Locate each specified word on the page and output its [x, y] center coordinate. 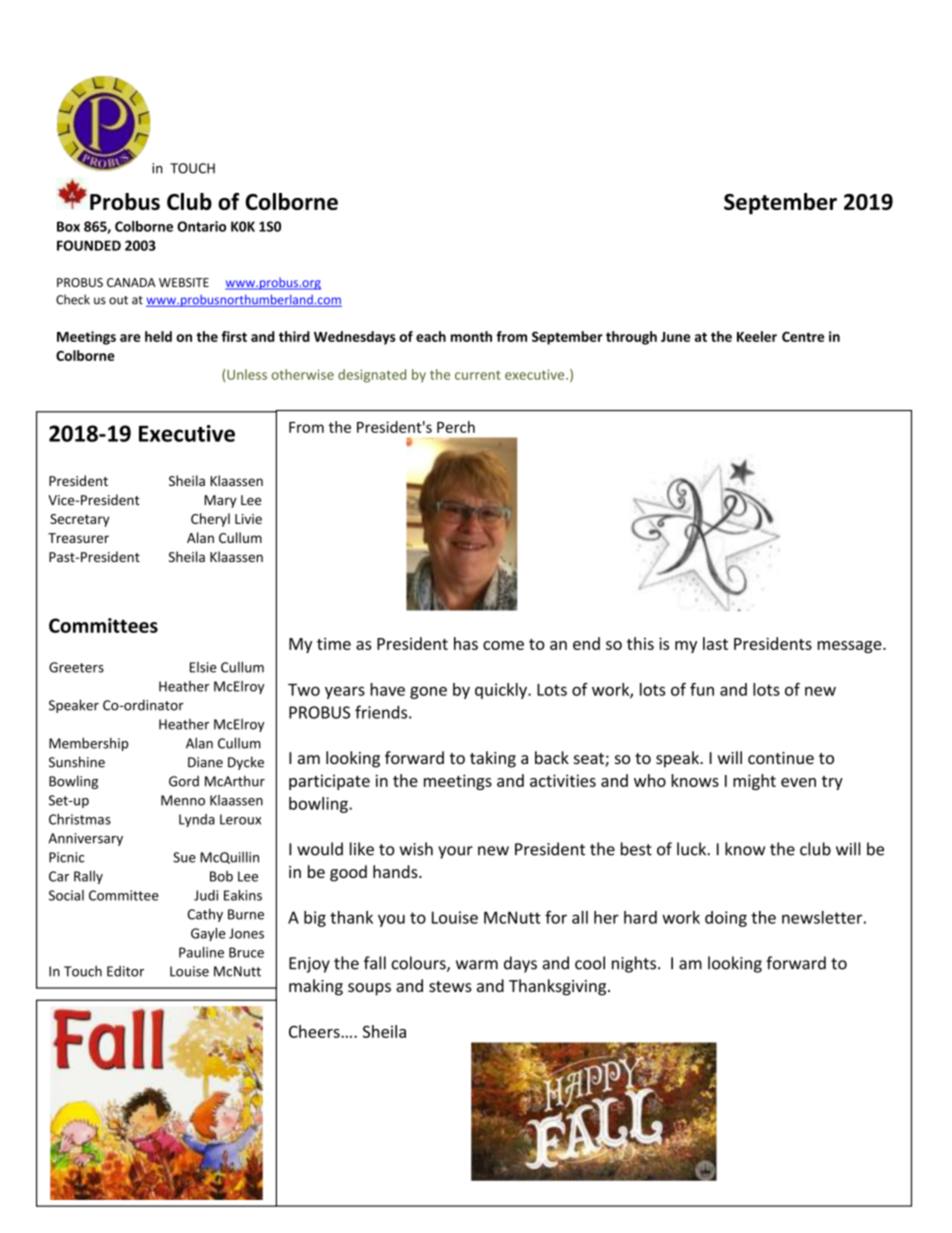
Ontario [201, 226]
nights [635, 964]
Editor [125, 971]
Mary [220, 501]
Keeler [757, 336]
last [715, 643]
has [466, 643]
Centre [803, 336]
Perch [456, 427]
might [754, 782]
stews [450, 986]
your [455, 852]
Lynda [197, 820]
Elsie [203, 667]
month [471, 336]
